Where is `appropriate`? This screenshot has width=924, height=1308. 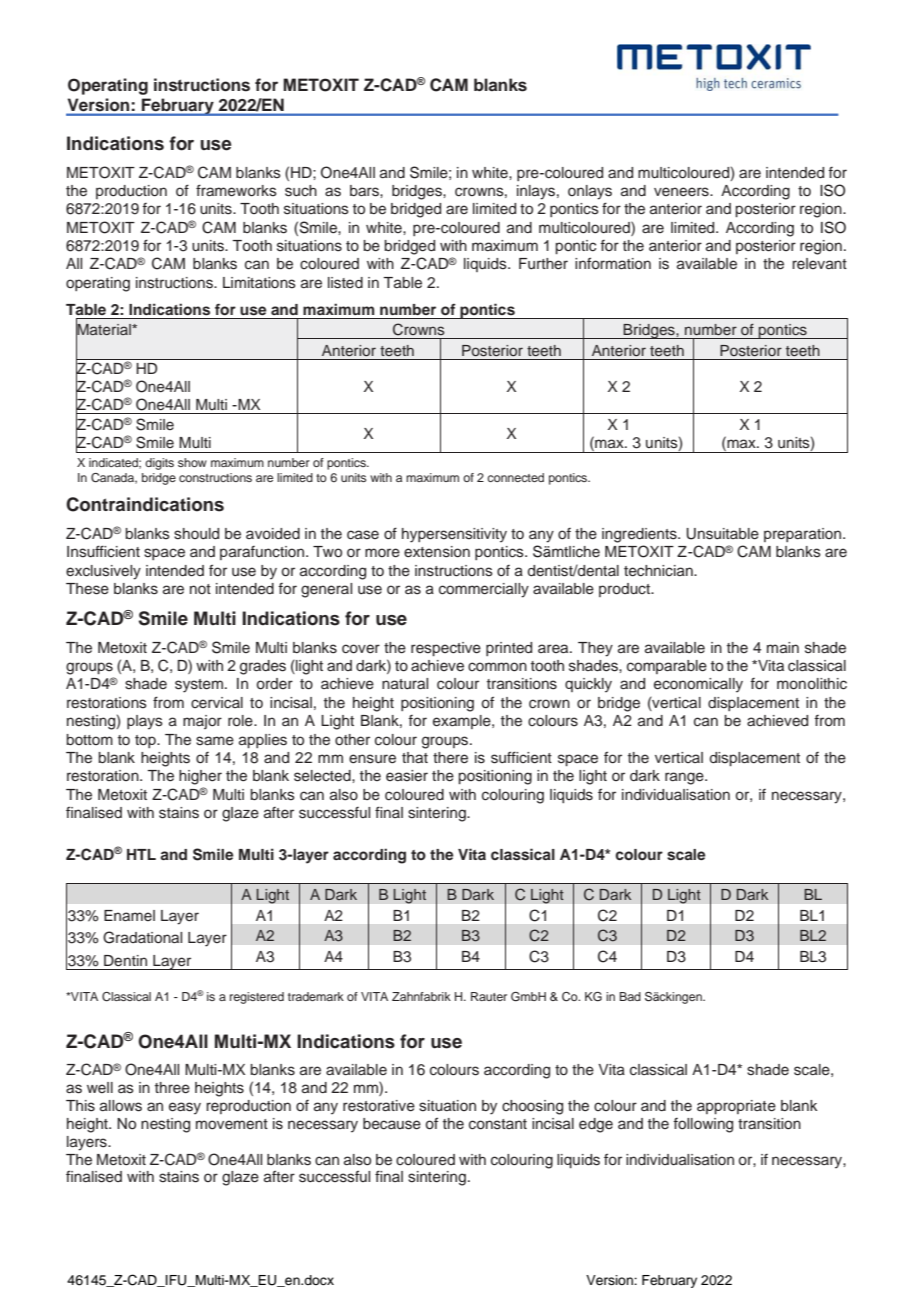
appropriate is located at coordinates (736, 1107).
